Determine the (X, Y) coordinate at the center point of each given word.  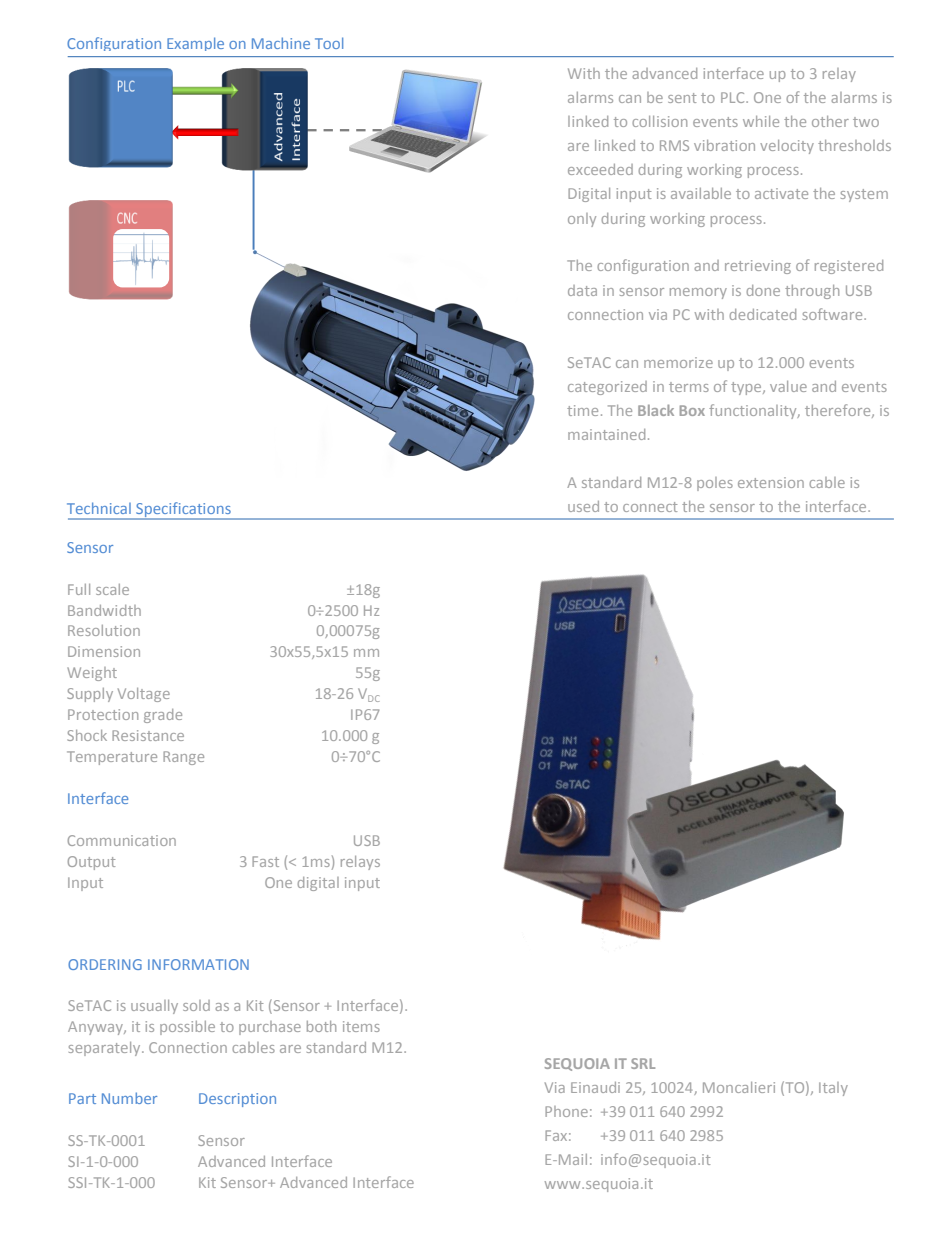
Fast (265, 861)
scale (112, 589)
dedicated (763, 314)
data (582, 290)
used (583, 506)
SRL (643, 1063)
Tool (329, 43)
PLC (734, 97)
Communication (122, 840)
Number (129, 1098)
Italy (833, 1089)
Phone (566, 1111)
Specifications (183, 510)
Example (195, 44)
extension (771, 482)
